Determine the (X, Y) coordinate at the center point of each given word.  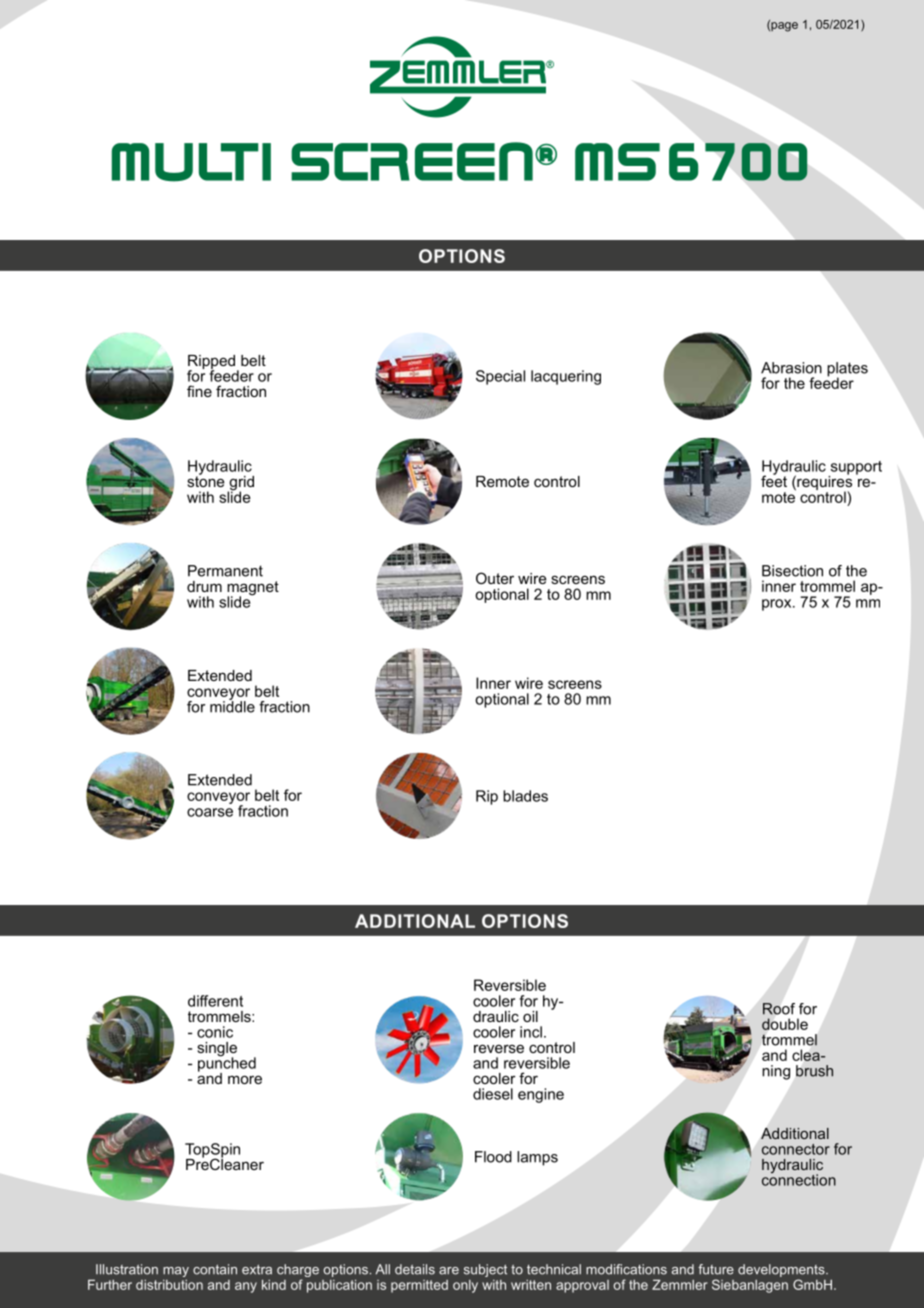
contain (215, 1269)
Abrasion (791, 368)
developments (782, 1270)
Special (500, 377)
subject (485, 1270)
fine (199, 391)
